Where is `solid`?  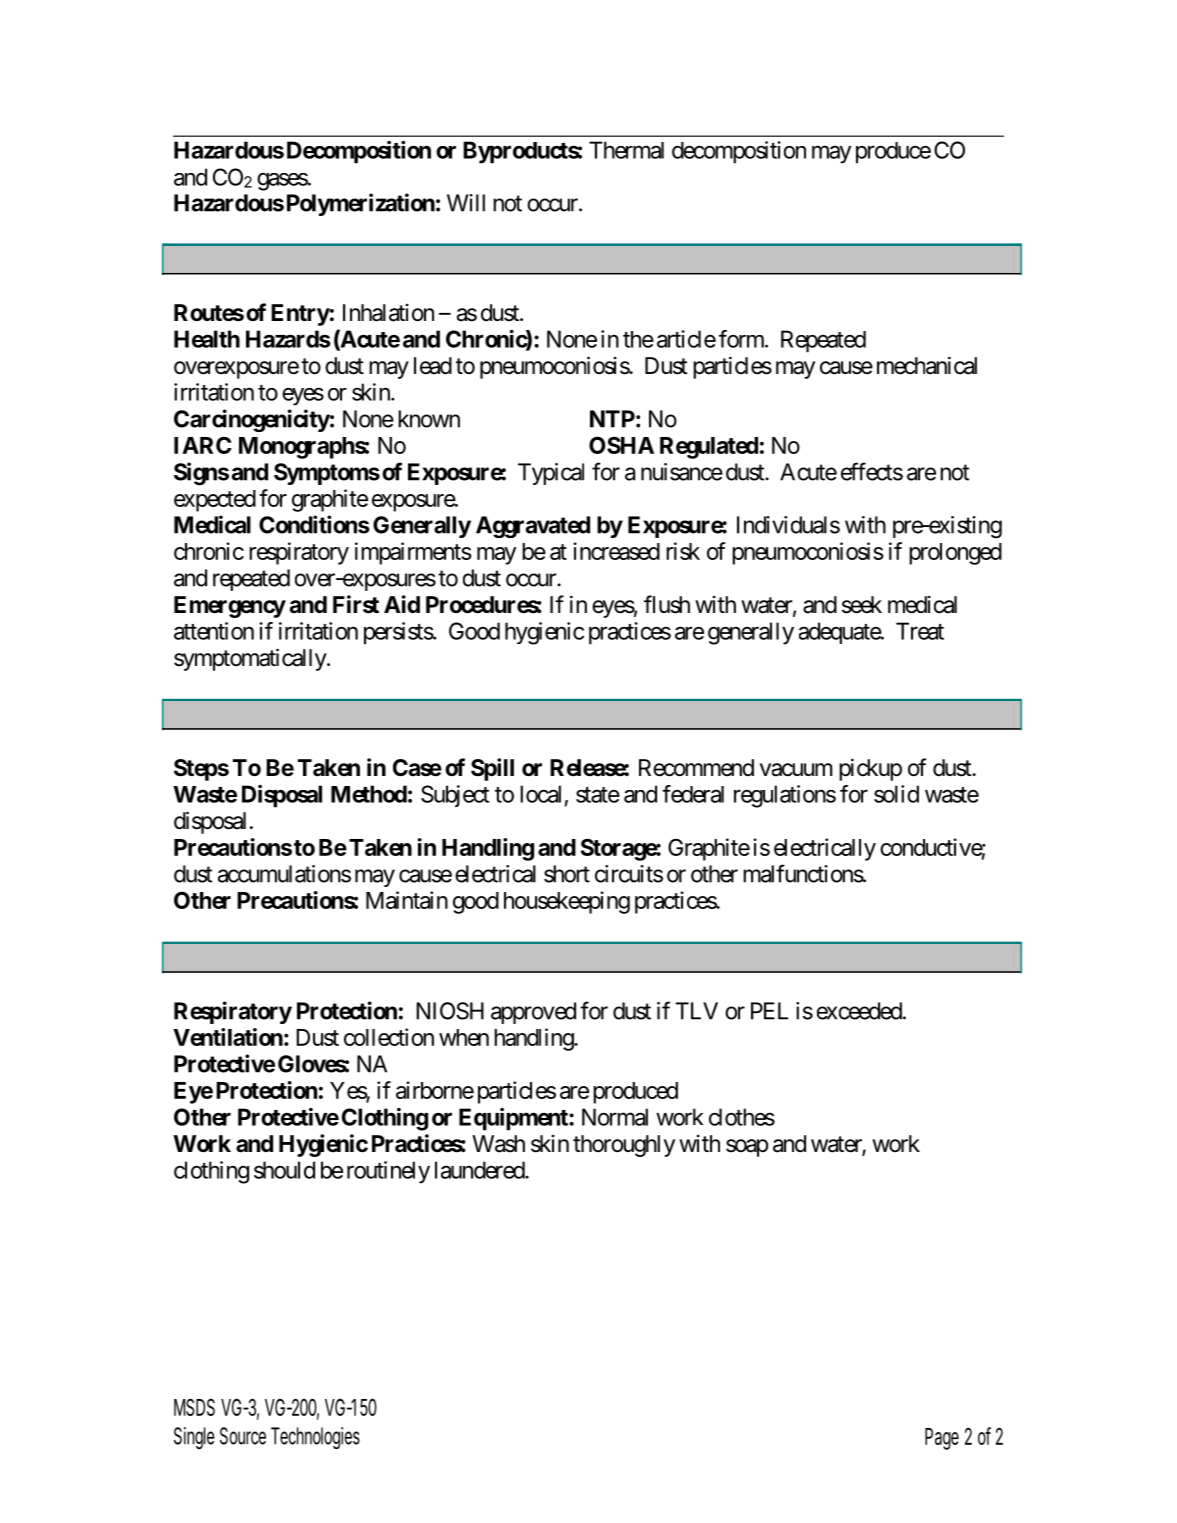 solid is located at coordinates (896, 794).
